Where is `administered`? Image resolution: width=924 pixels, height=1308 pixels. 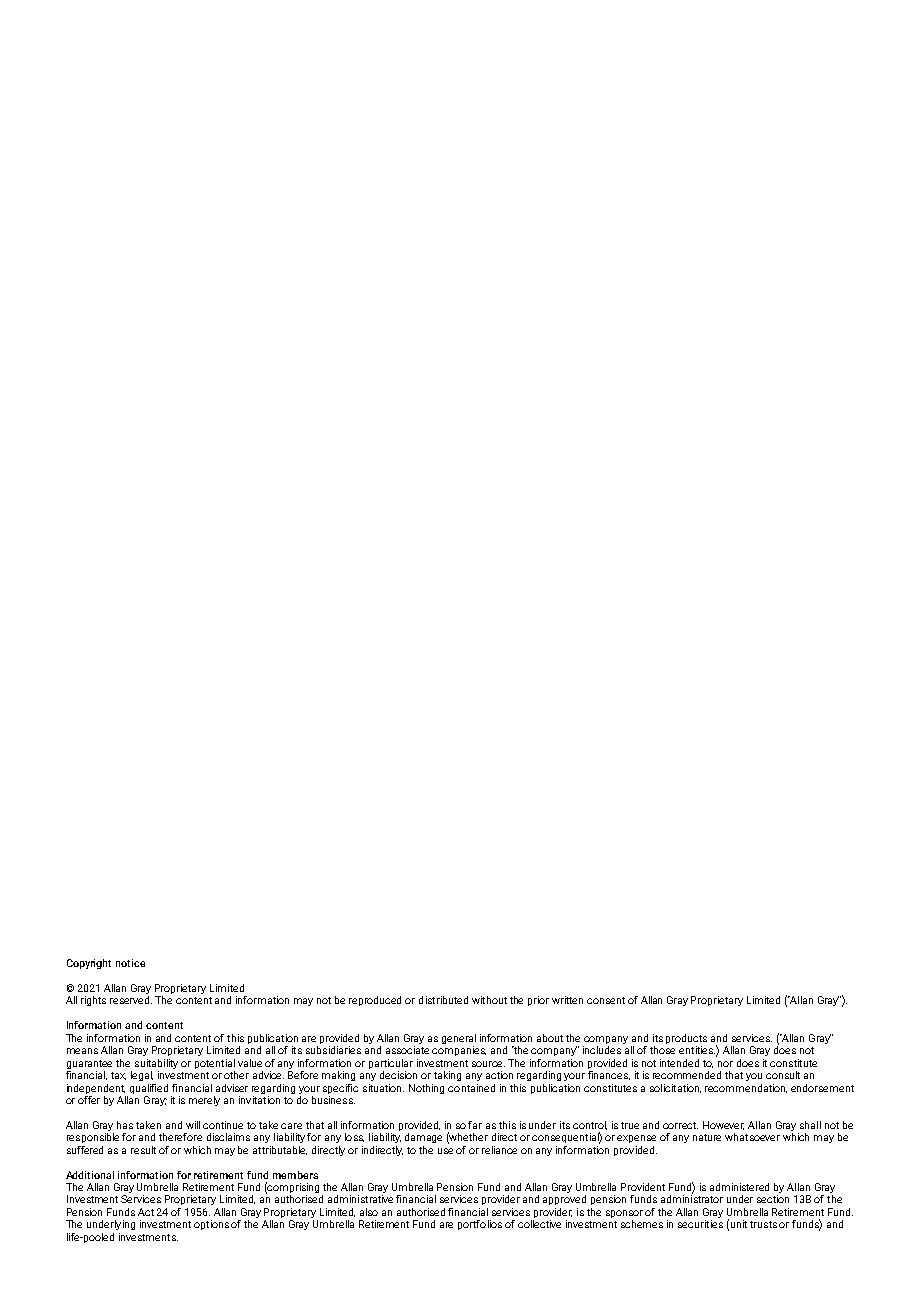
administered is located at coordinates (739, 1187).
